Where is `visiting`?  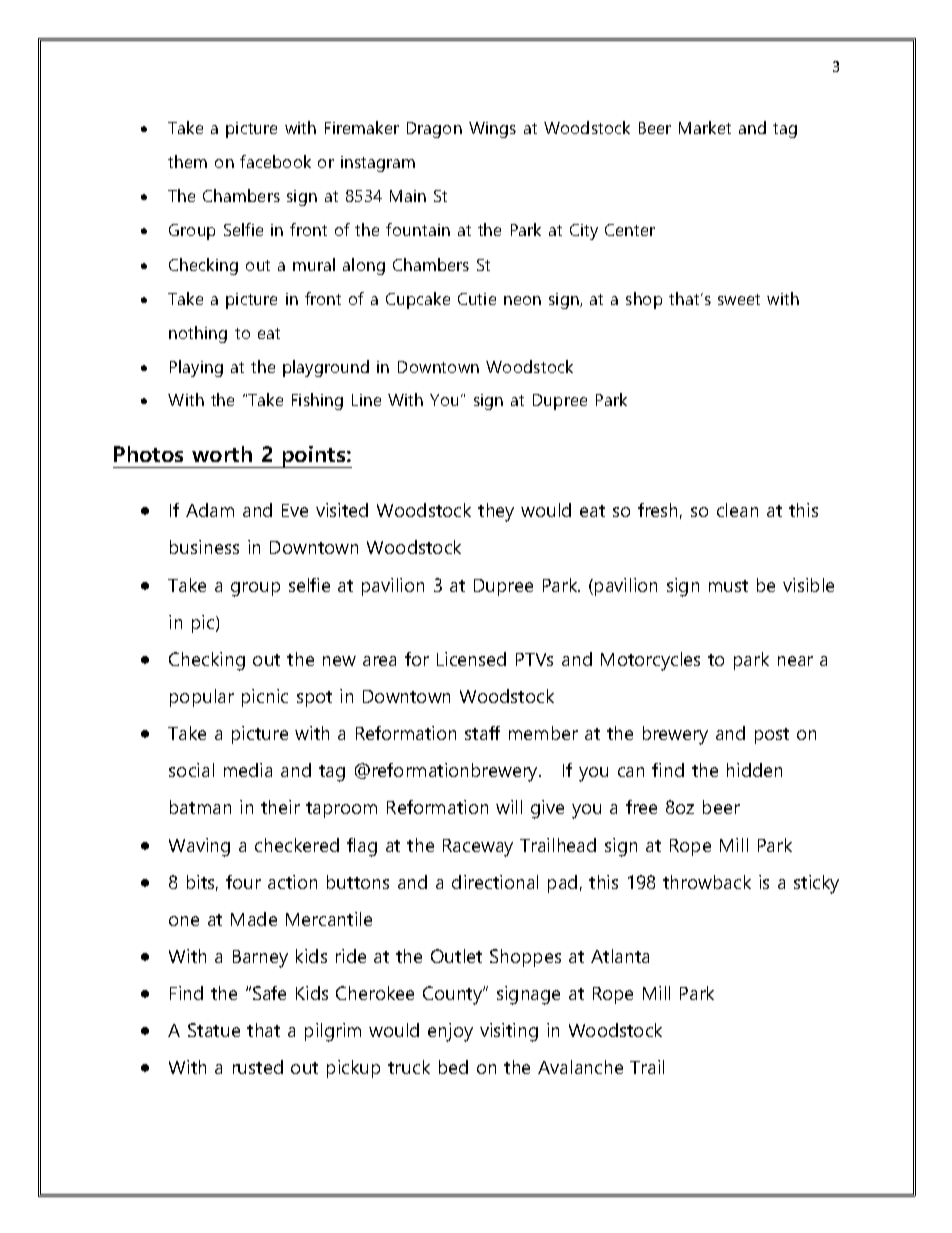 visiting is located at coordinates (509, 1032).
